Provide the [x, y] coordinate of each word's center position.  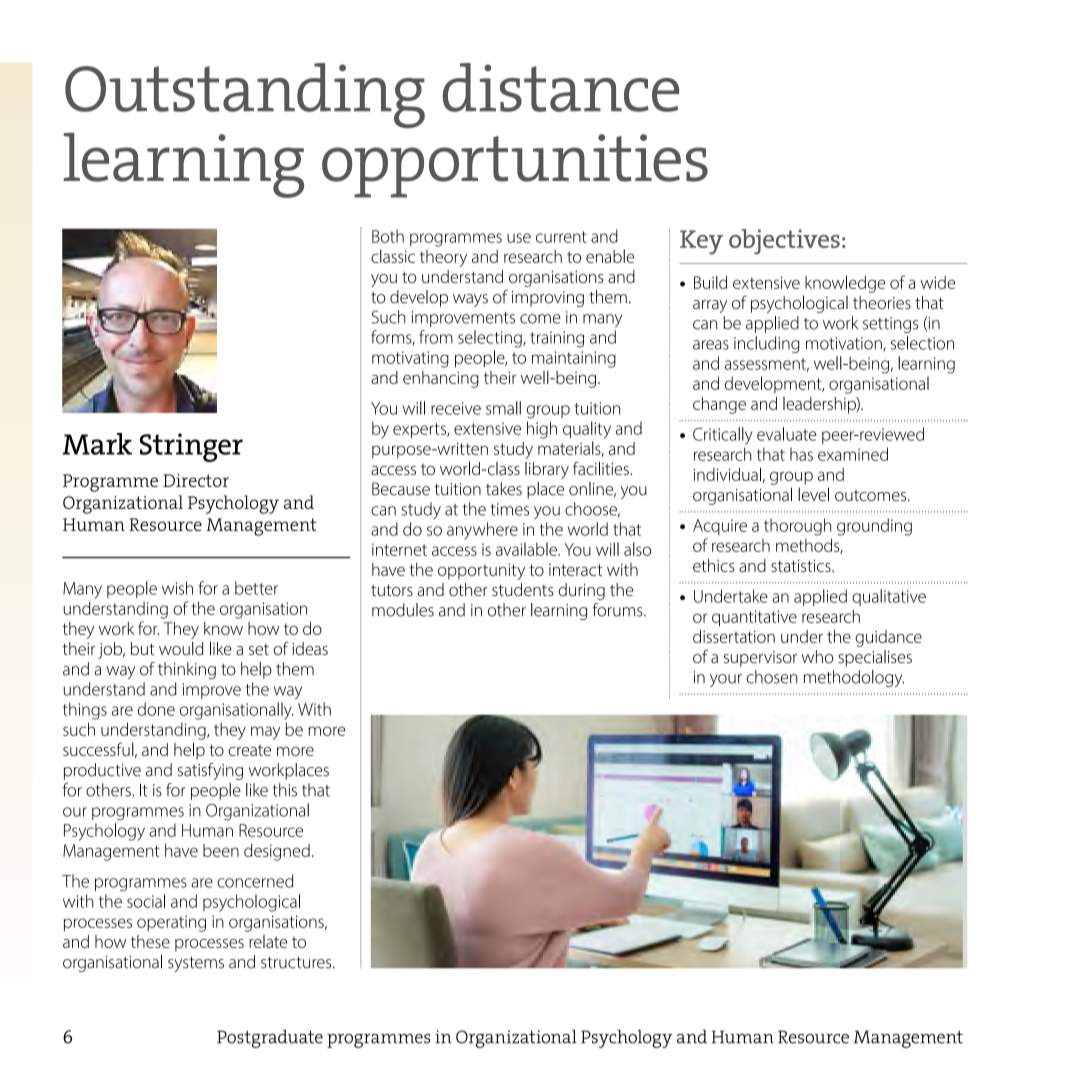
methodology [854, 678]
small [503, 408]
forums [618, 610]
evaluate [787, 434]
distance [561, 87]
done [156, 709]
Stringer [191, 447]
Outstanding [245, 95]
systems [196, 964]
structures [297, 963]
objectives [784, 242]
